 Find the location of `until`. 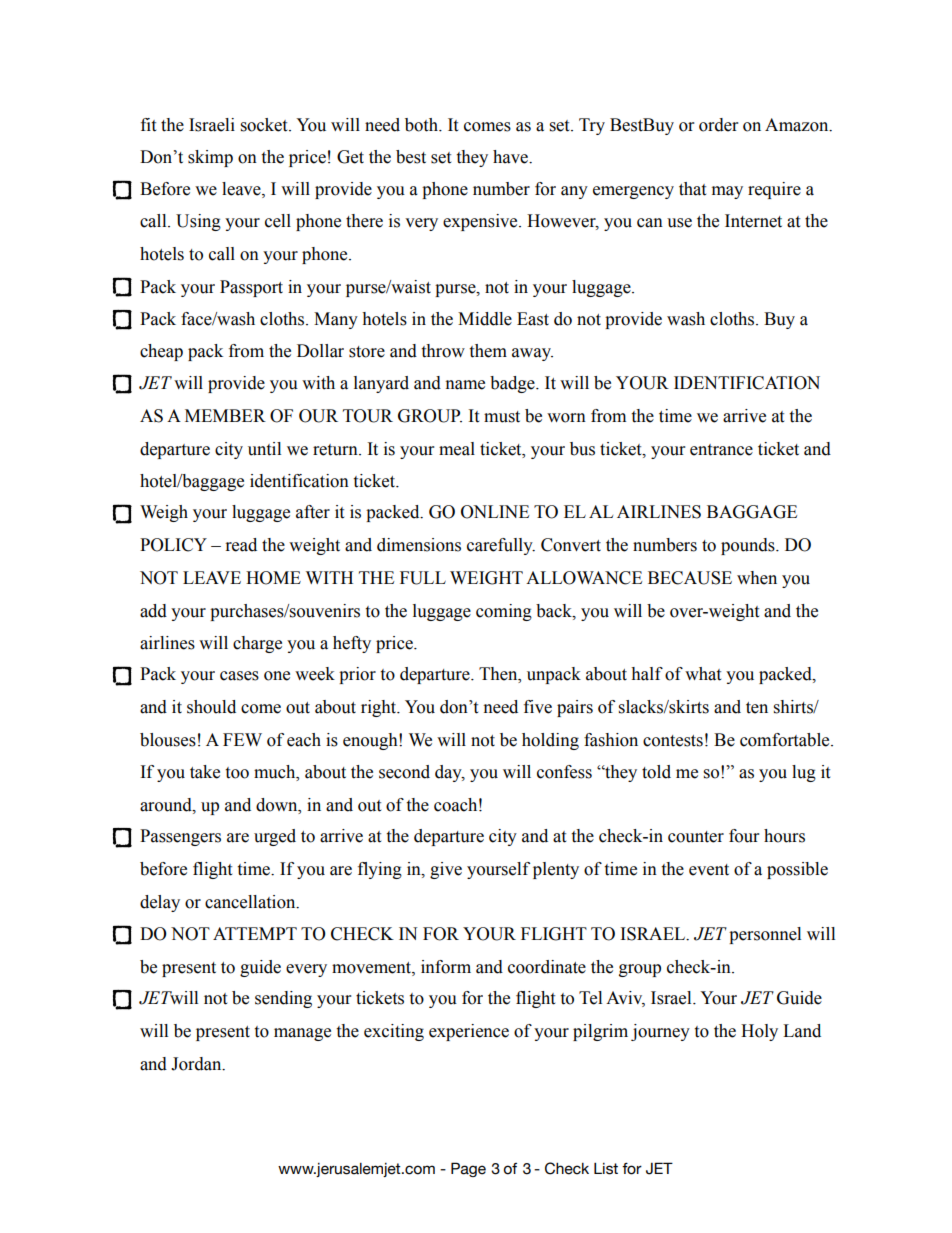

until is located at coordinates (264, 449).
